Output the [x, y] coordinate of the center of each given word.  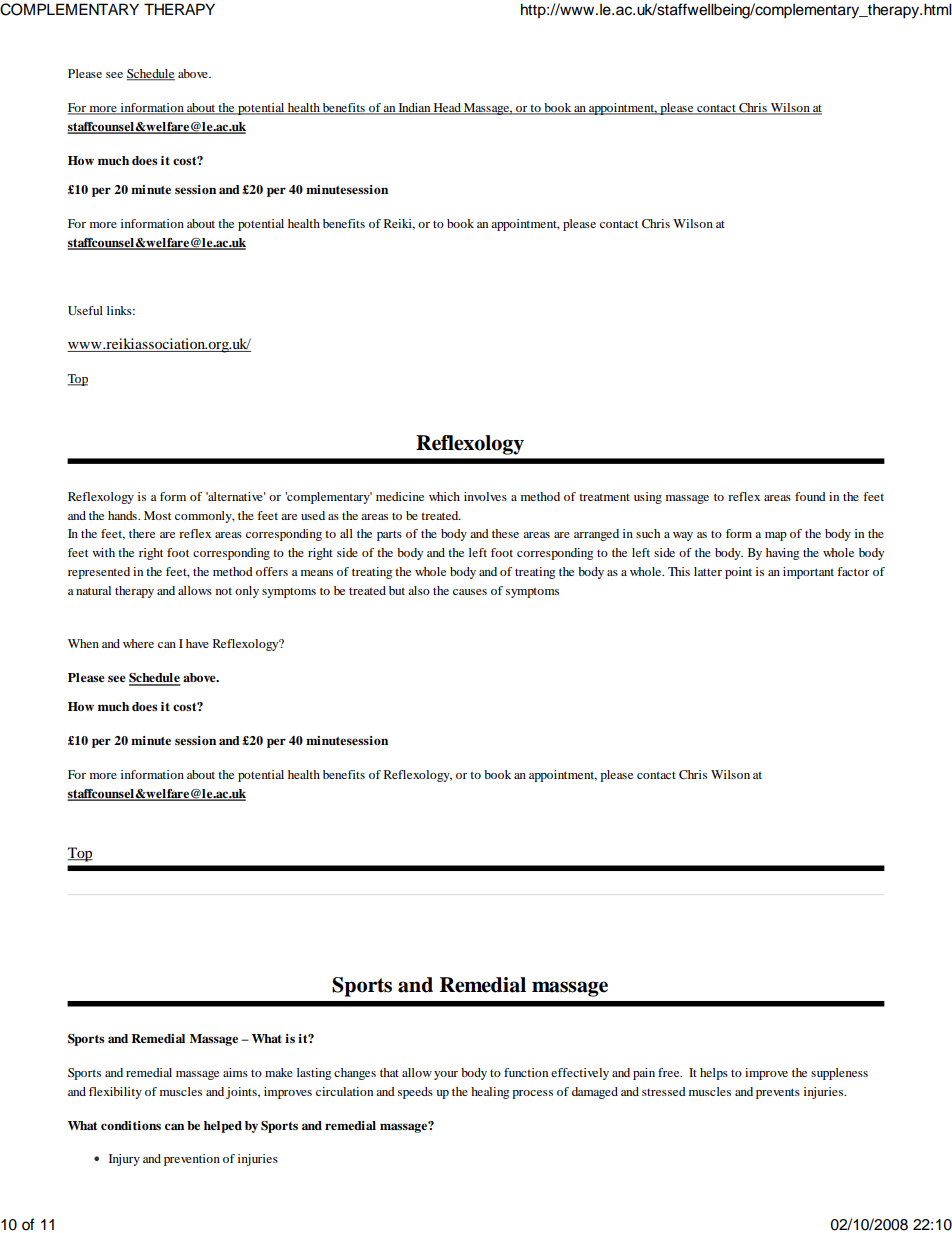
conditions [131, 1125]
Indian [415, 108]
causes [470, 592]
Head [447, 108]
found [810, 496]
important [808, 573]
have [197, 643]
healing [490, 1093]
